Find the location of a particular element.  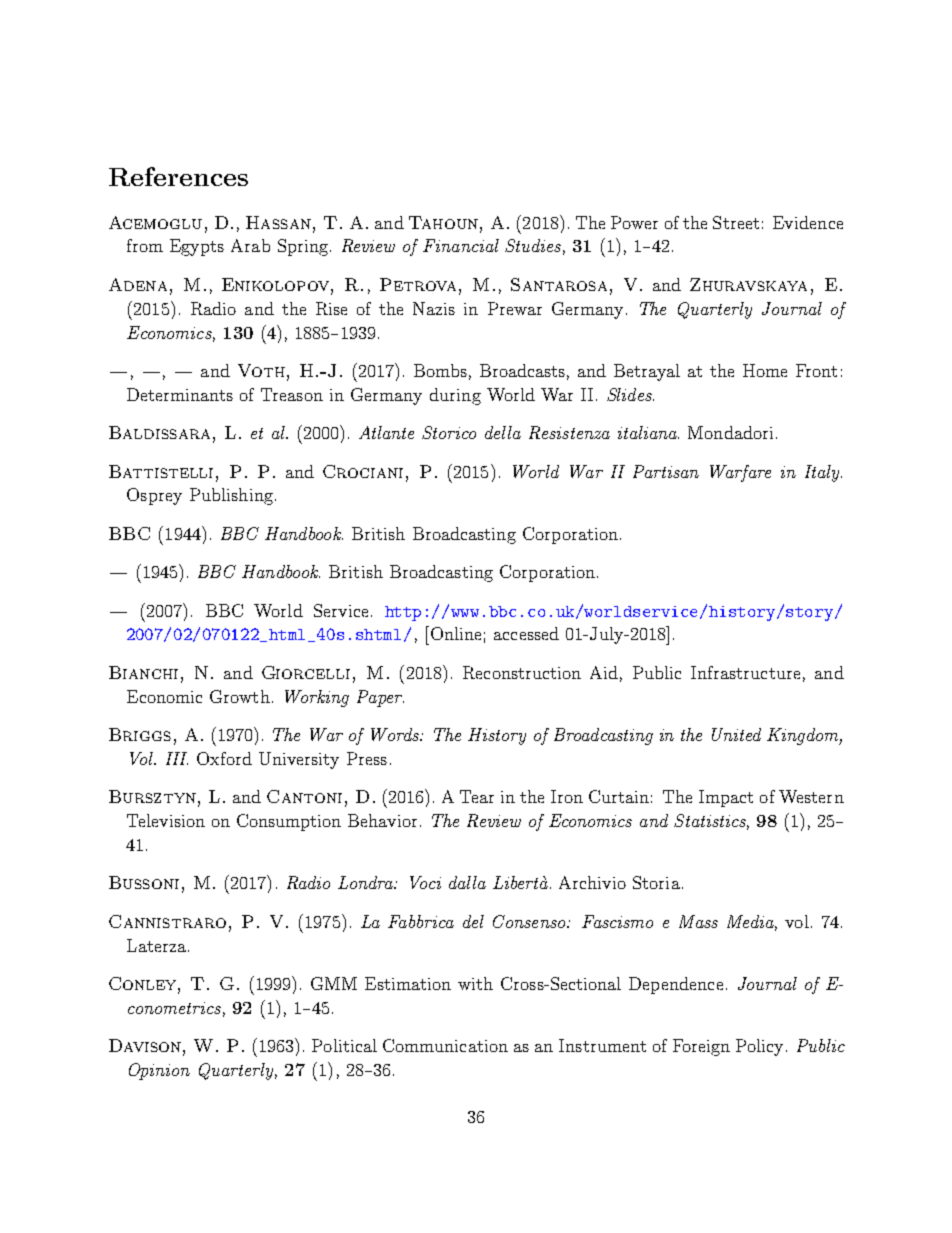

Policy is located at coordinates (761, 1047).
